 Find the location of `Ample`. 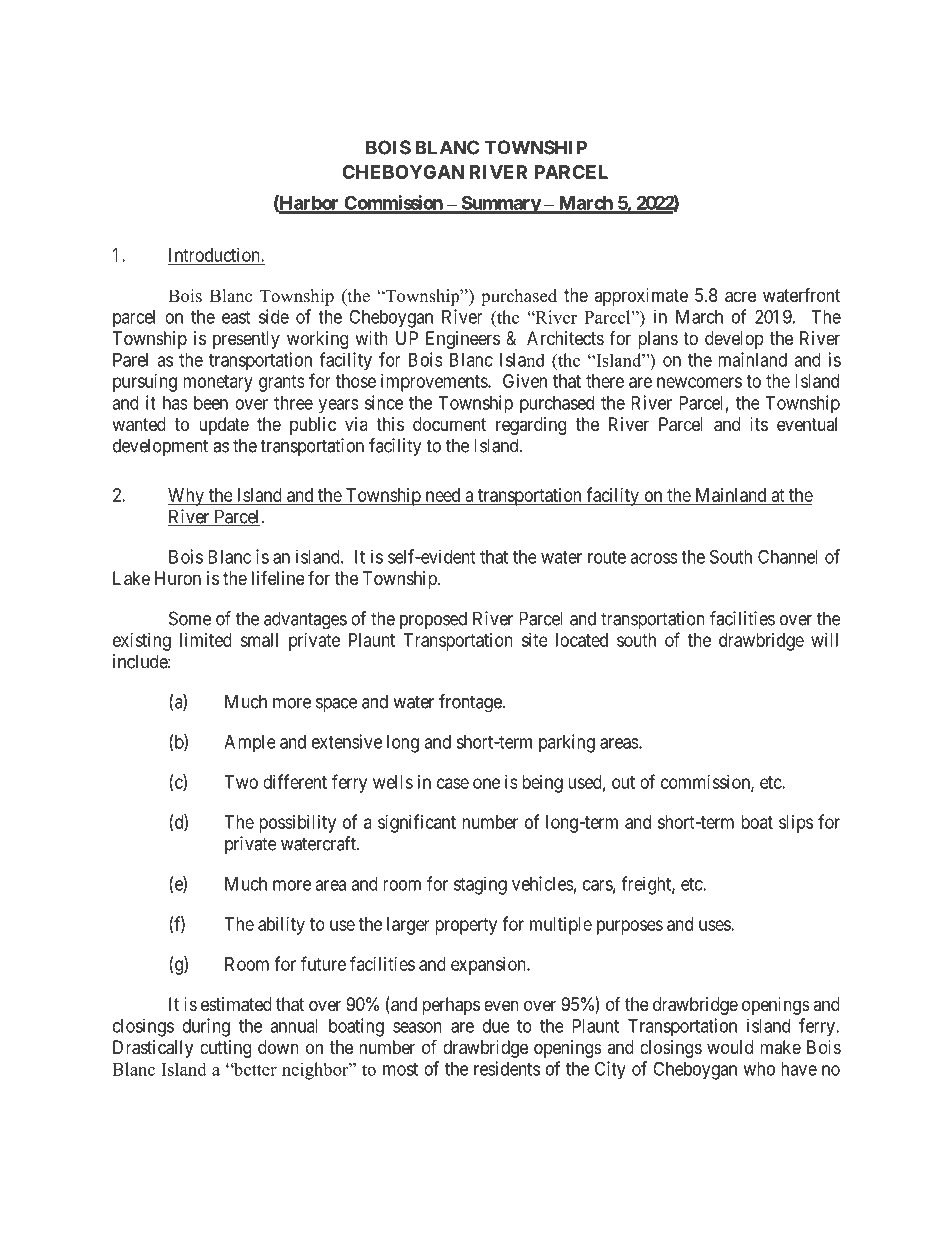

Ample is located at coordinates (250, 744).
